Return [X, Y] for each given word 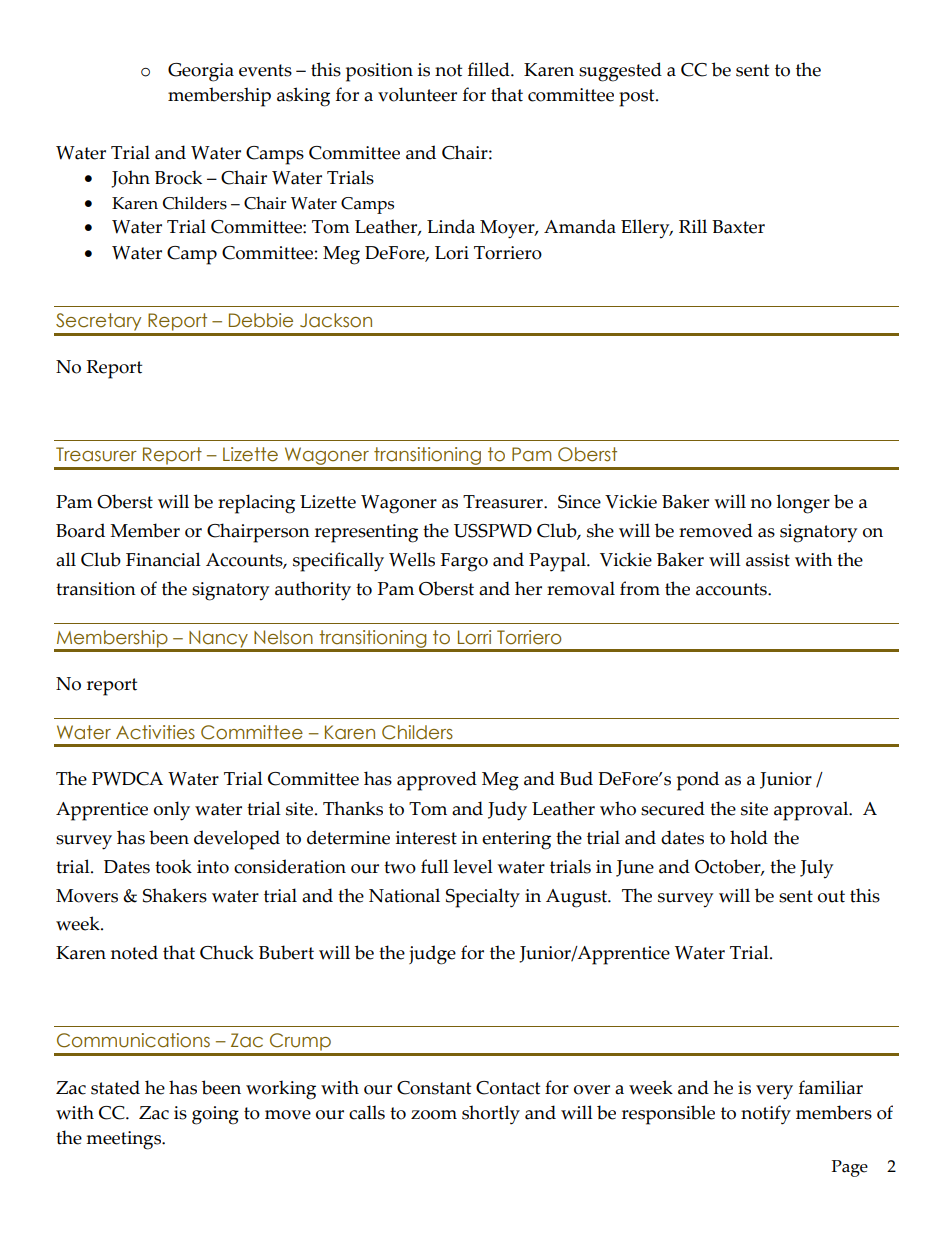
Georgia [201, 72]
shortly [491, 1115]
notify [766, 1115]
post [638, 98]
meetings [125, 1140]
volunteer [417, 94]
